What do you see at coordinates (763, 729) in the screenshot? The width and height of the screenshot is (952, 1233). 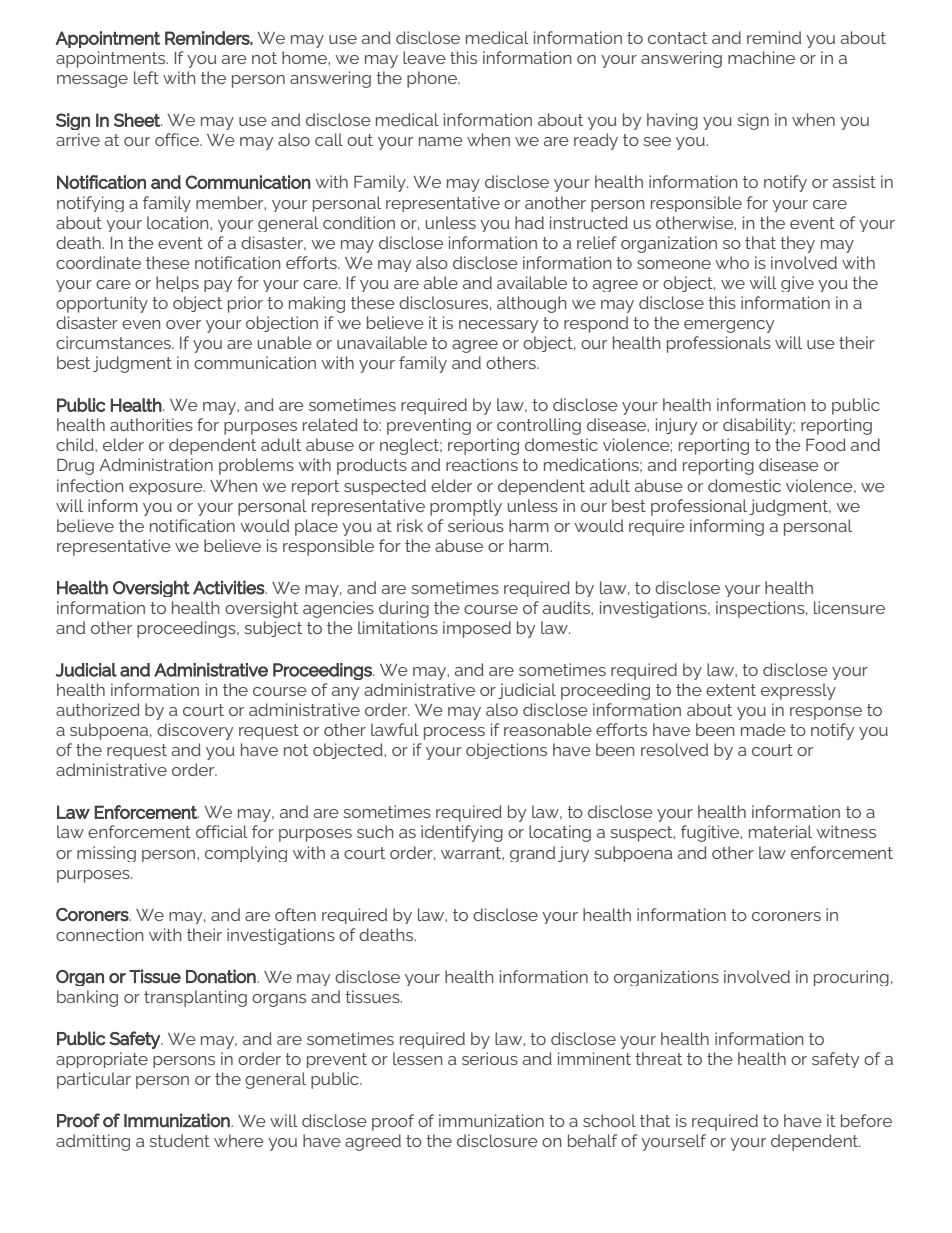 I see `made` at bounding box center [763, 729].
